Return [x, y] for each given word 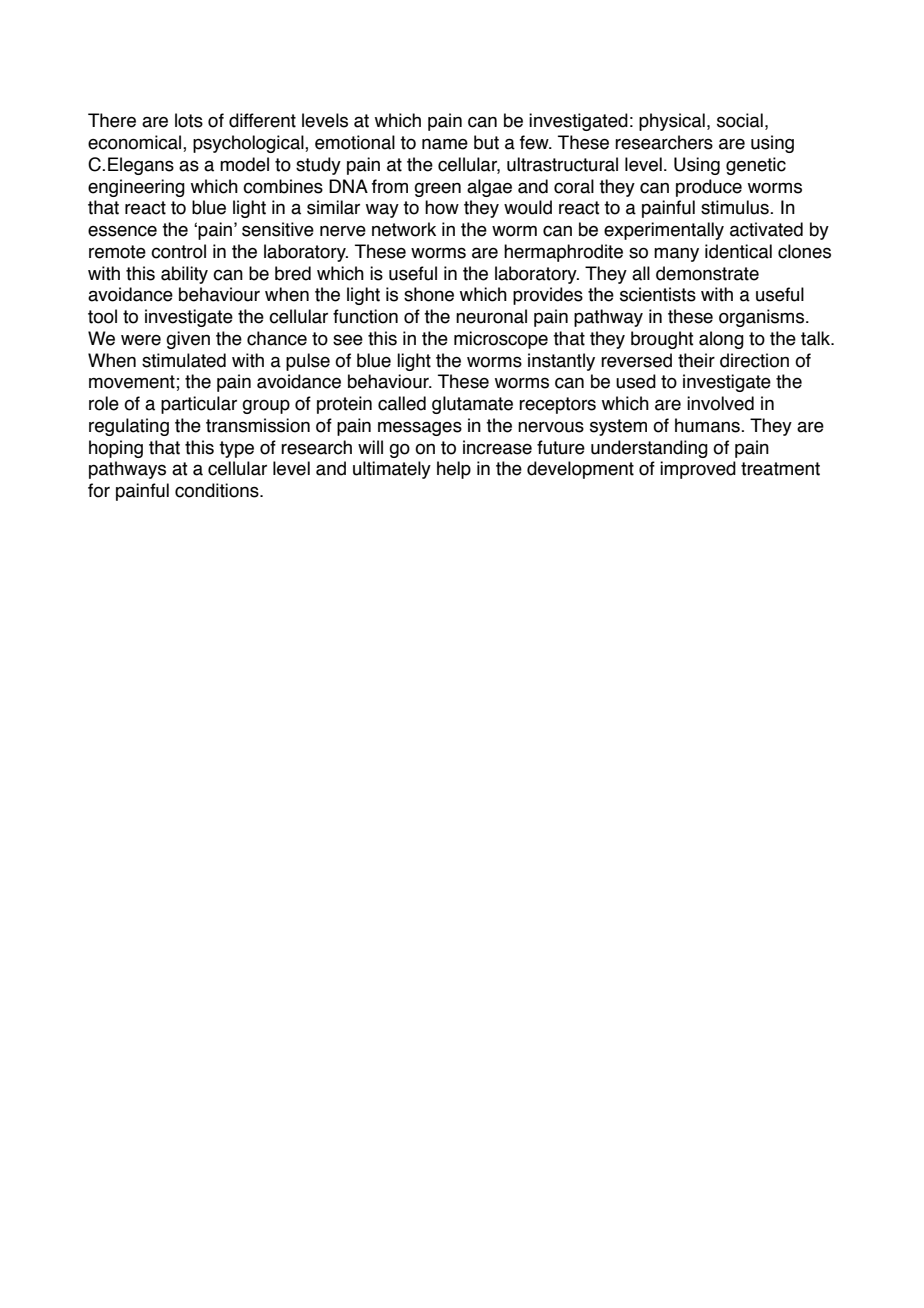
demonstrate [707, 273]
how [442, 207]
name [445, 144]
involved [720, 403]
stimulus [736, 207]
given [188, 340]
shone [429, 294]
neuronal [491, 316]
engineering [136, 188]
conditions [218, 490]
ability [184, 275]
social [740, 120]
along [721, 340]
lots [189, 120]
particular [199, 405]
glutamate [472, 405]
